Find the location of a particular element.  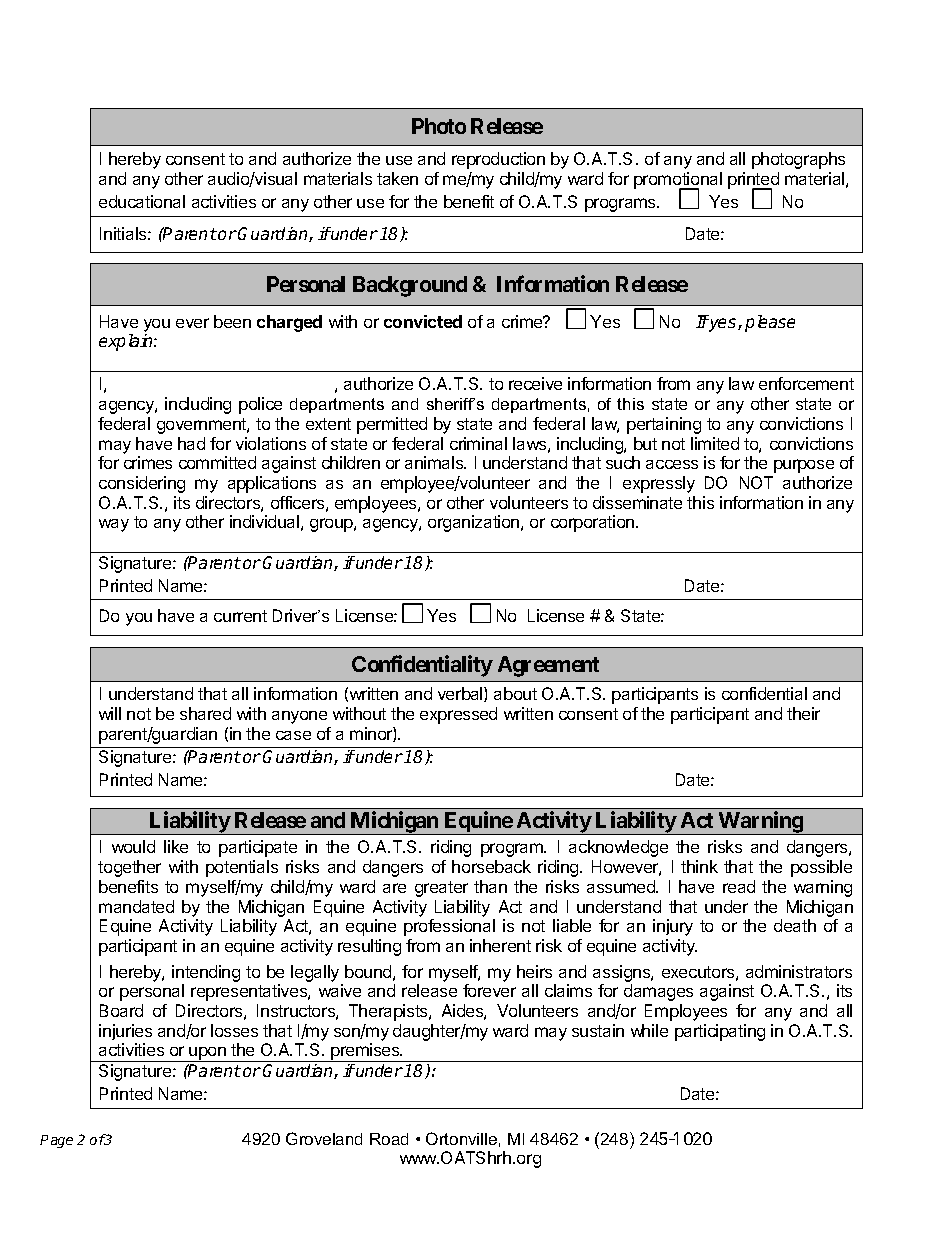

limited is located at coordinates (715, 443).
